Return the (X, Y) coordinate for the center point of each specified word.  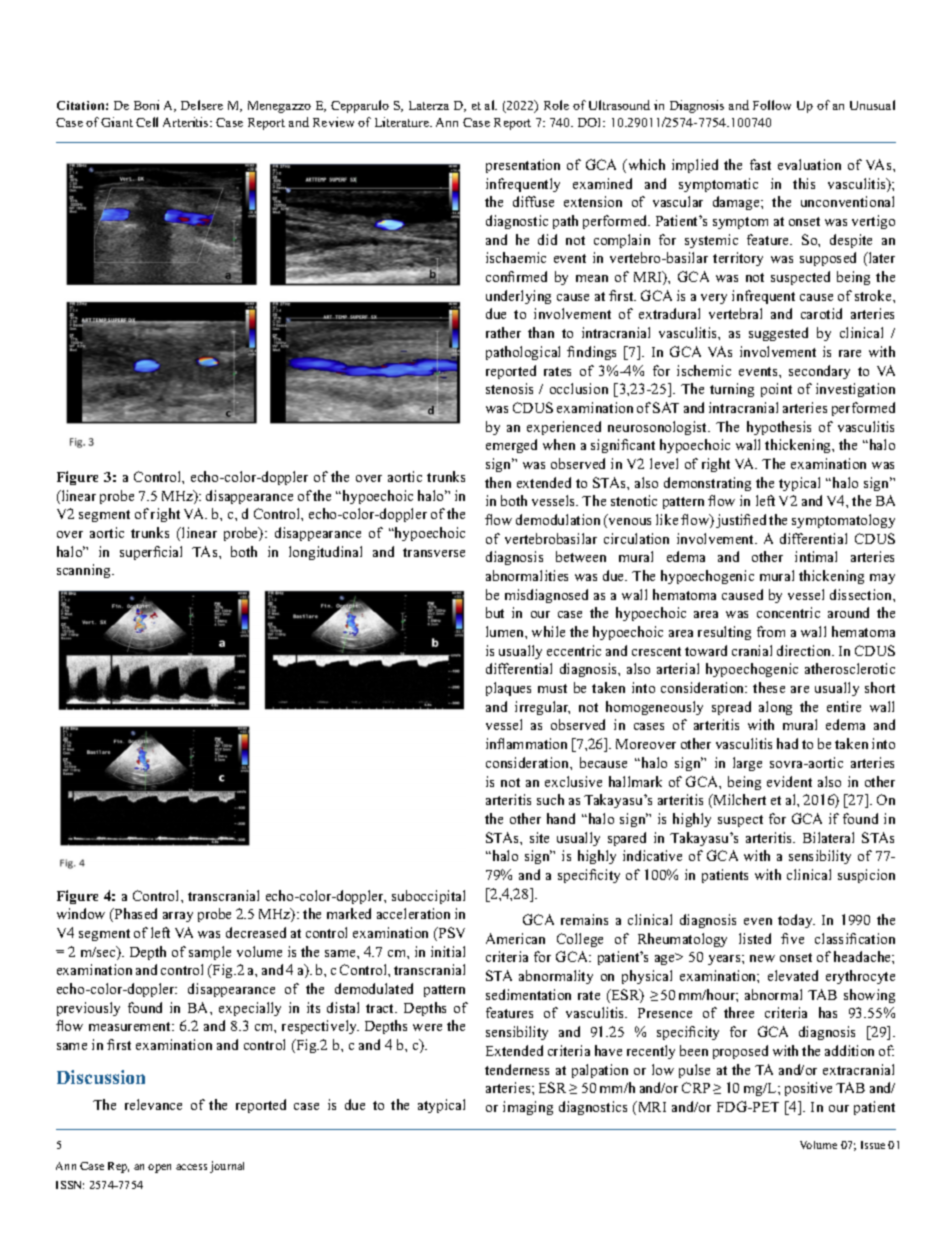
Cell (147, 122)
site (539, 837)
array (178, 917)
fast (760, 164)
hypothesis (779, 428)
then (498, 482)
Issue (873, 1145)
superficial (151, 553)
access (191, 1167)
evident (789, 781)
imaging (528, 1108)
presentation (523, 166)
